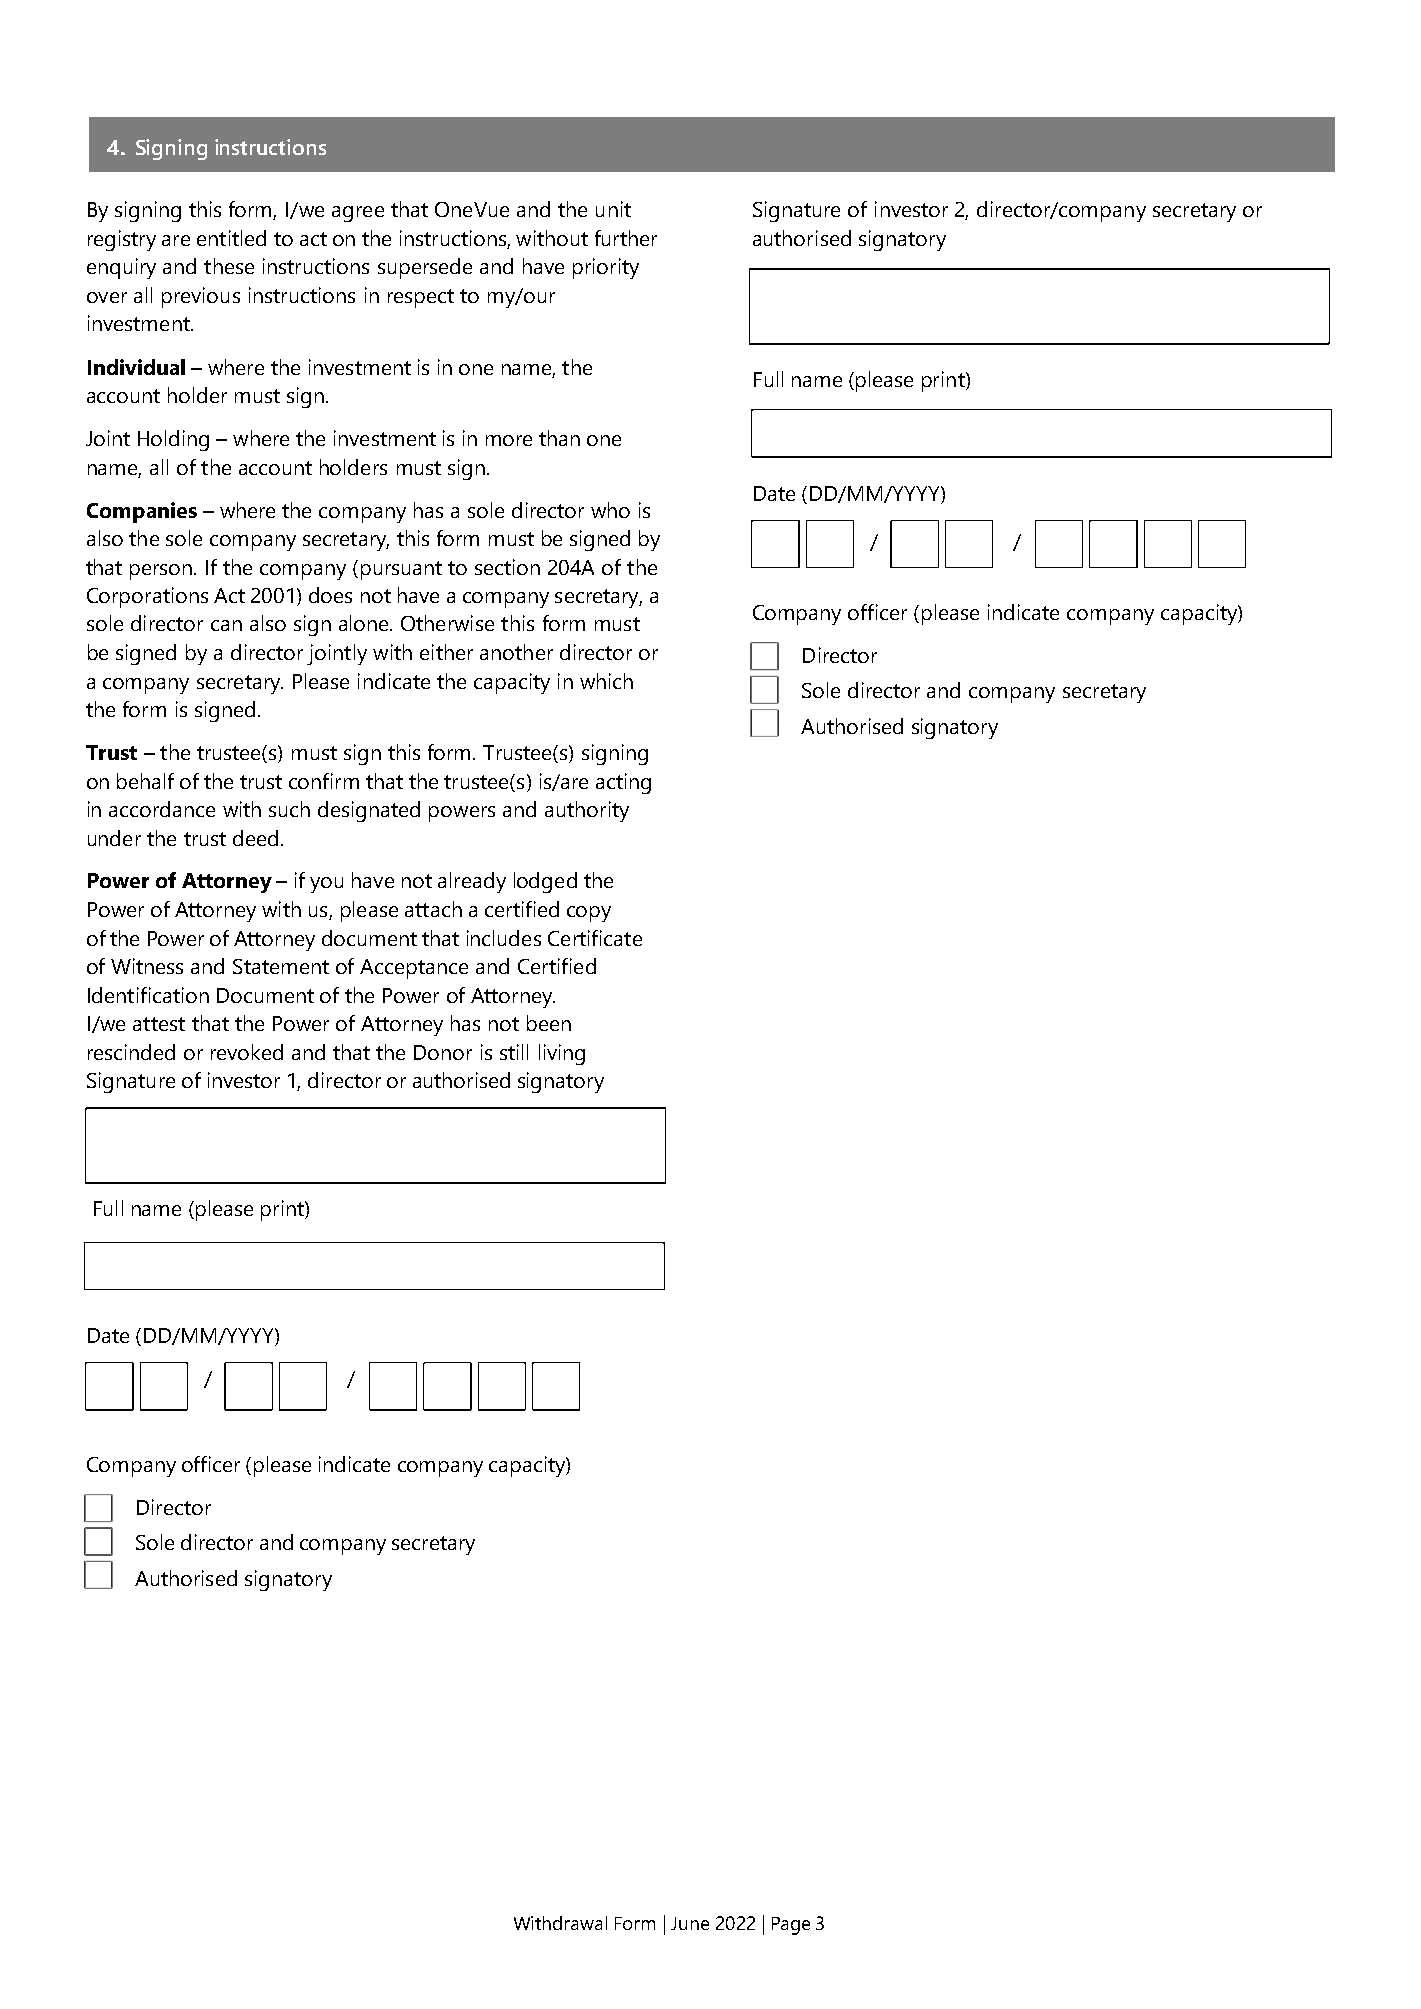  What do you see at coordinates (549, 1023) in the screenshot?
I see `been` at bounding box center [549, 1023].
